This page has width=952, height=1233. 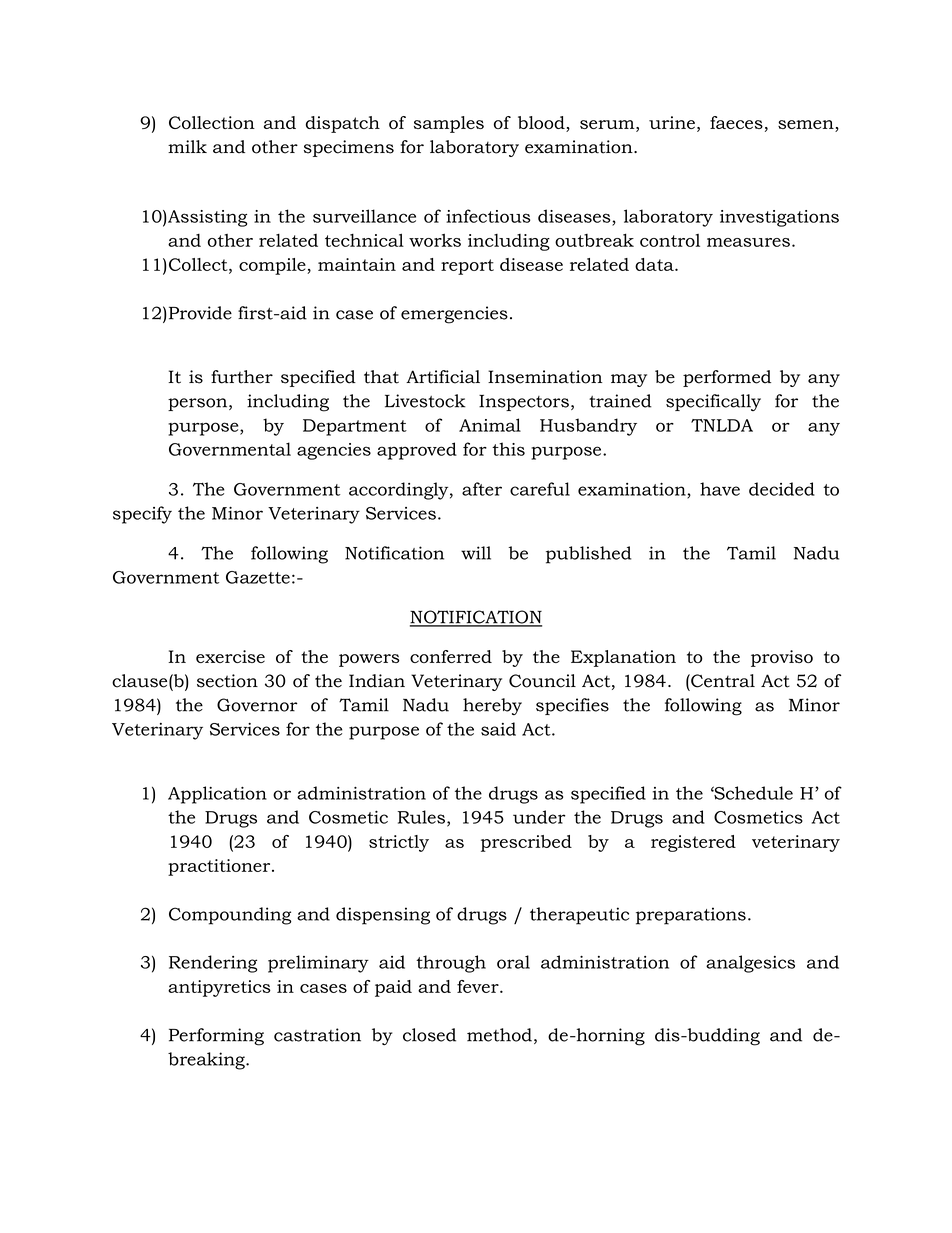 I want to click on further, so click(x=242, y=377).
